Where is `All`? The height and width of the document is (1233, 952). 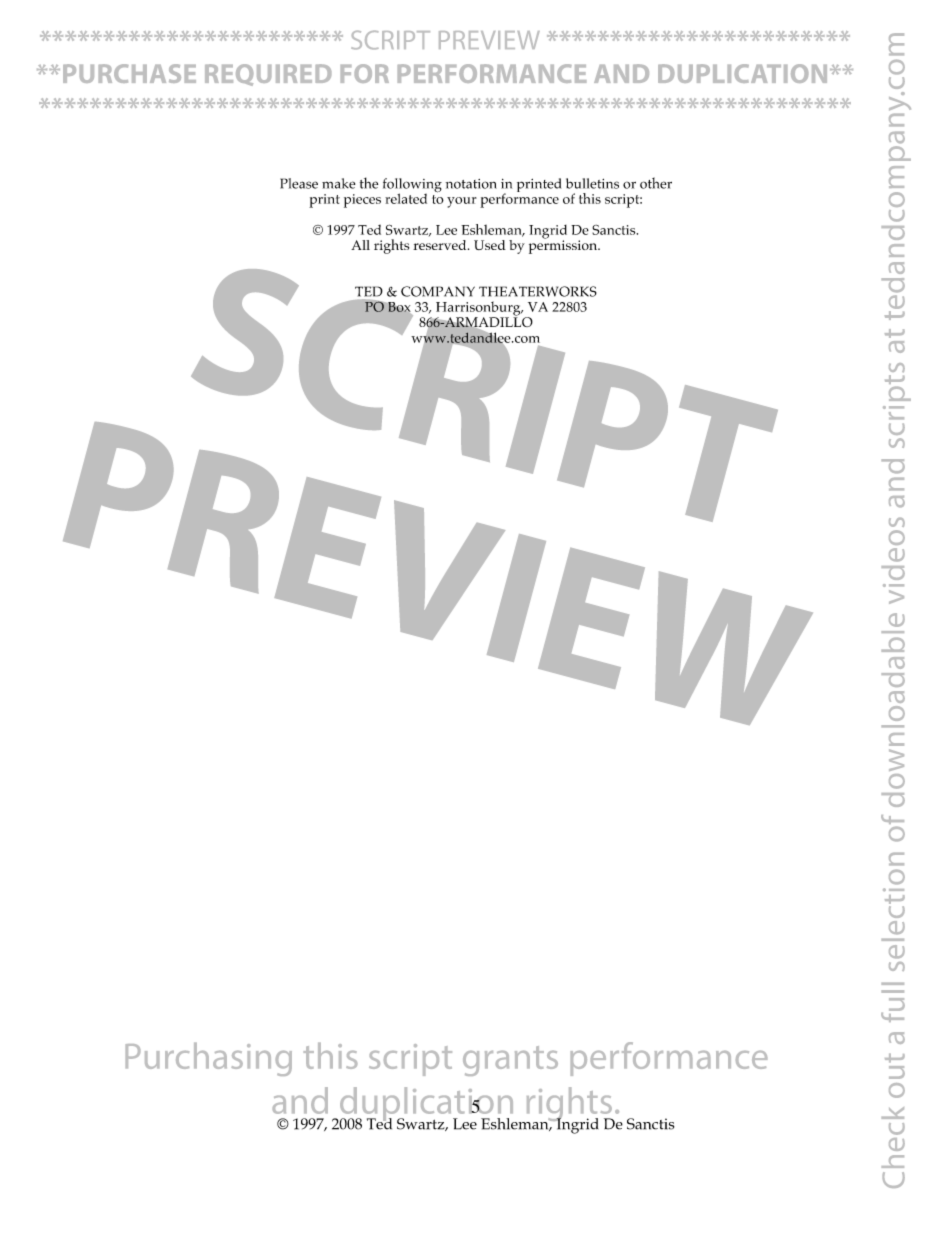
All is located at coordinates (360, 245).
